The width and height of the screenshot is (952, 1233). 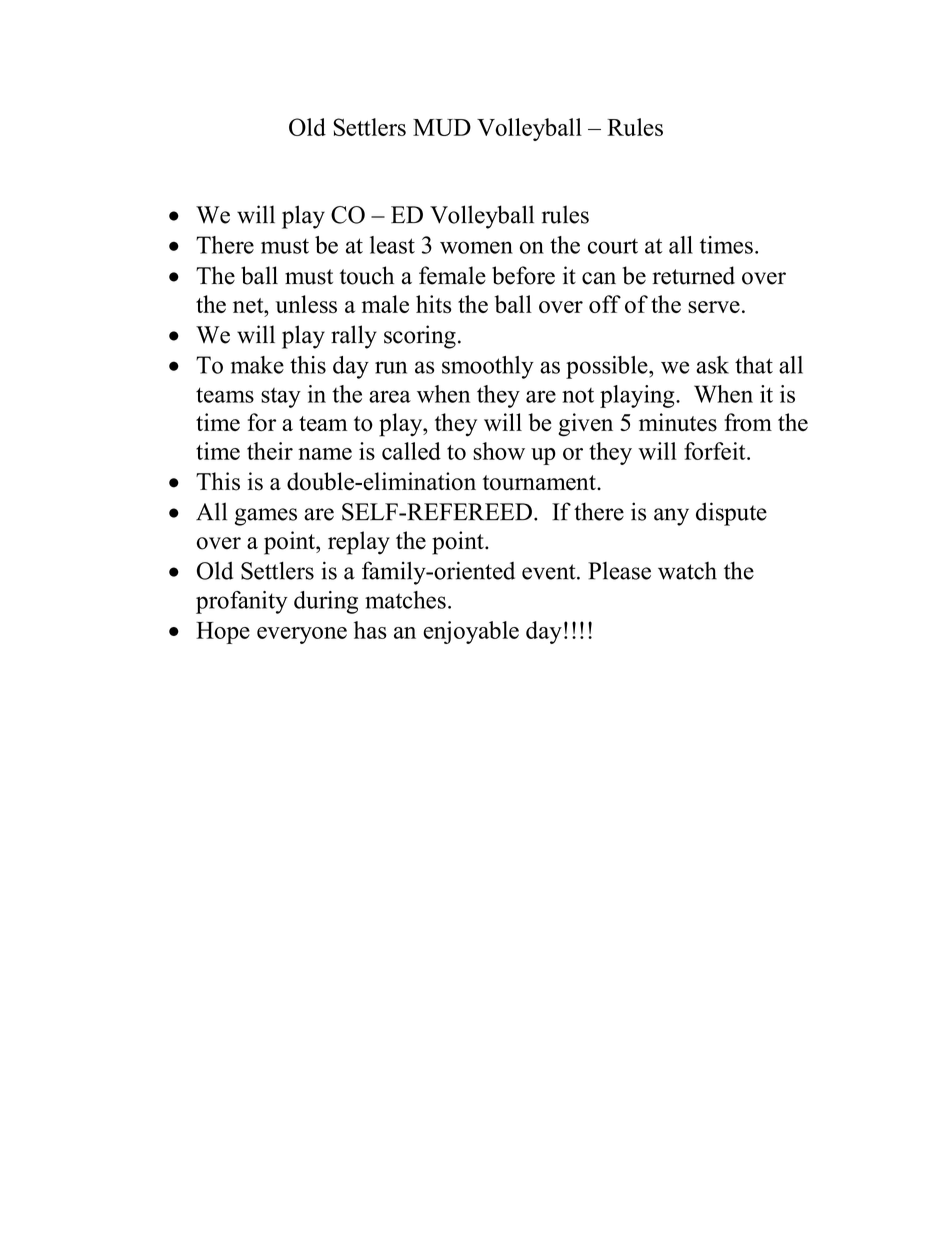 What do you see at coordinates (613, 246) in the screenshot?
I see `court` at bounding box center [613, 246].
